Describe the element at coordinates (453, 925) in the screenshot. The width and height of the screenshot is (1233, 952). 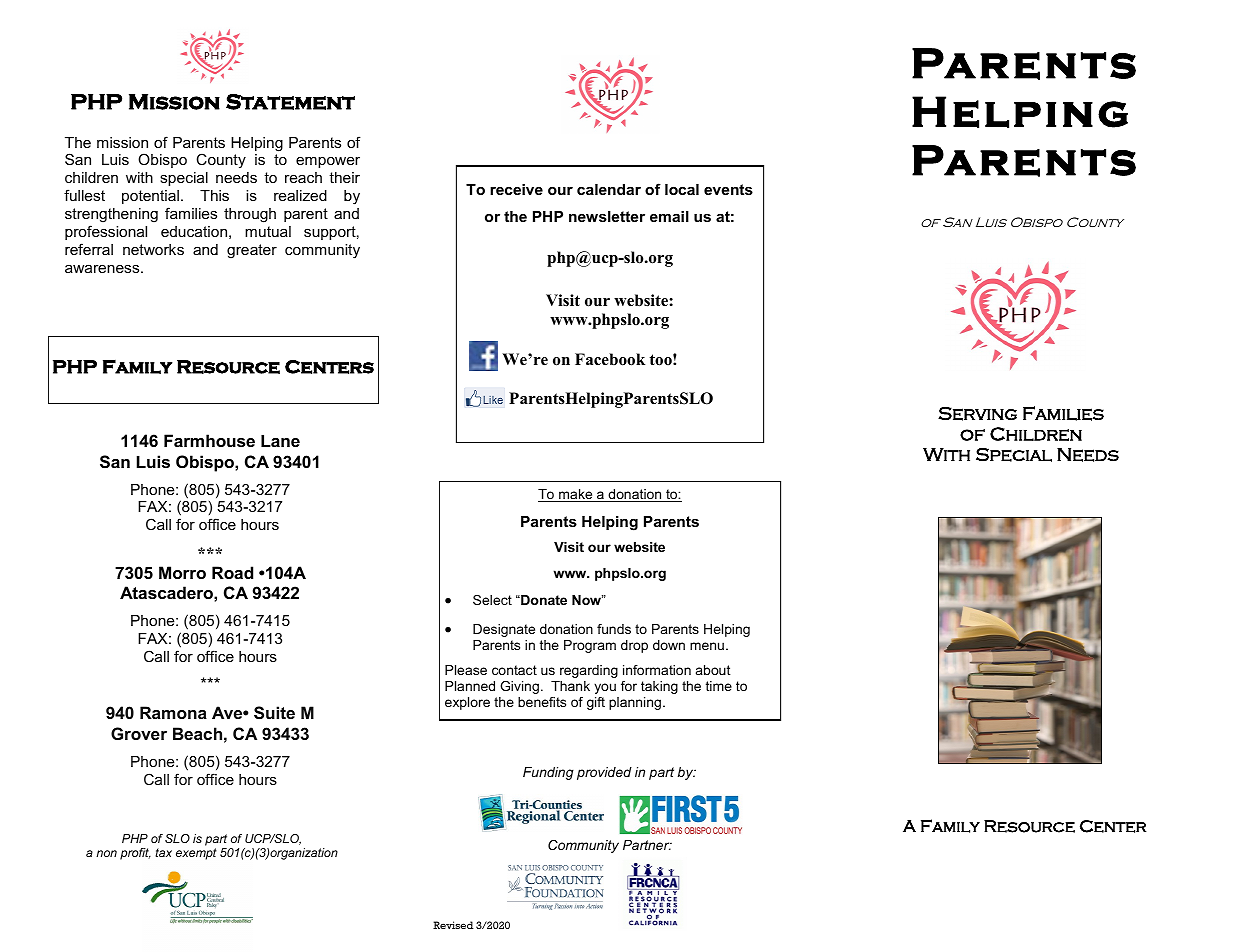
I see `Revised` at that location.
